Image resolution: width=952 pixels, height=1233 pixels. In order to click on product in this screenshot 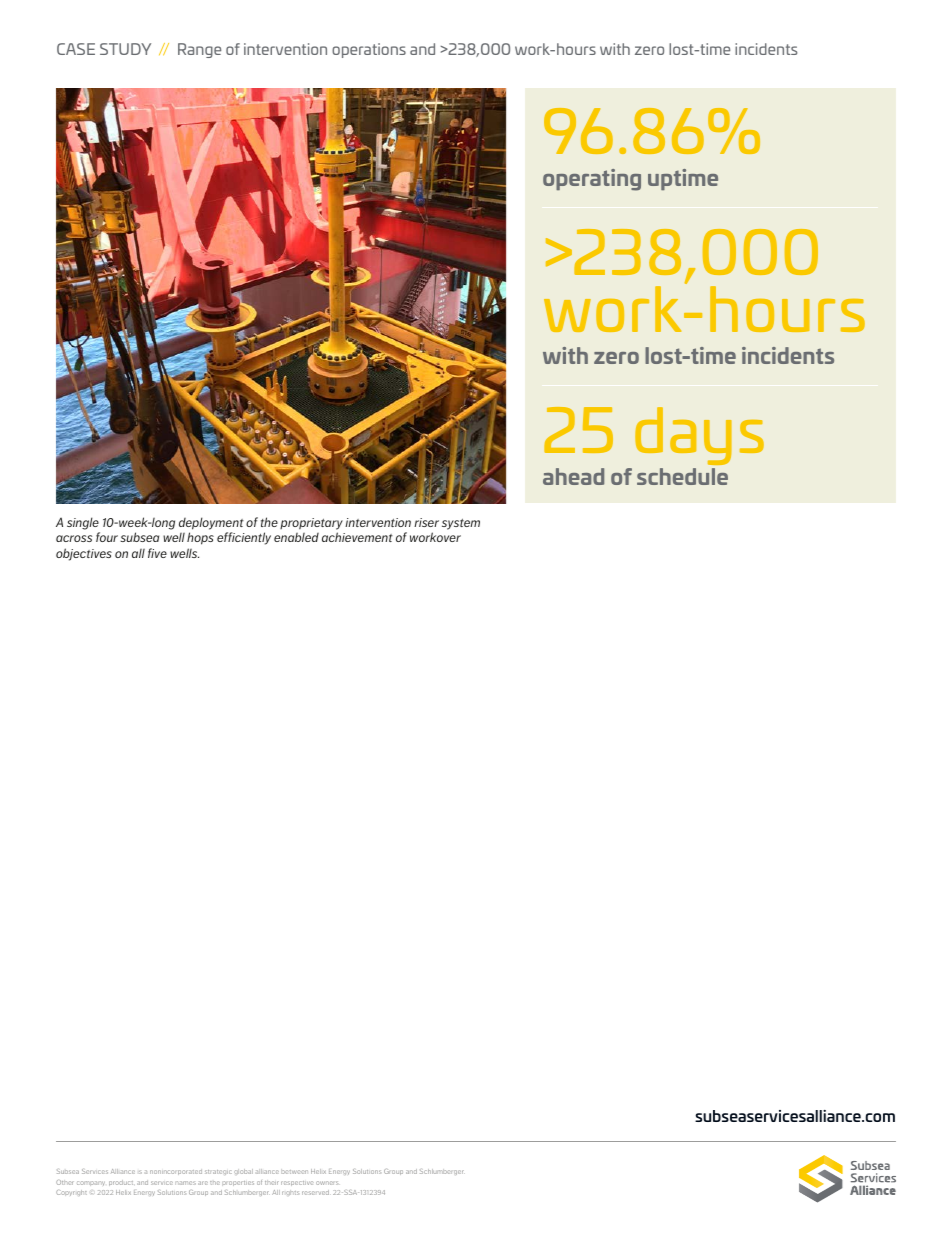, I will do `click(121, 1183)`.
